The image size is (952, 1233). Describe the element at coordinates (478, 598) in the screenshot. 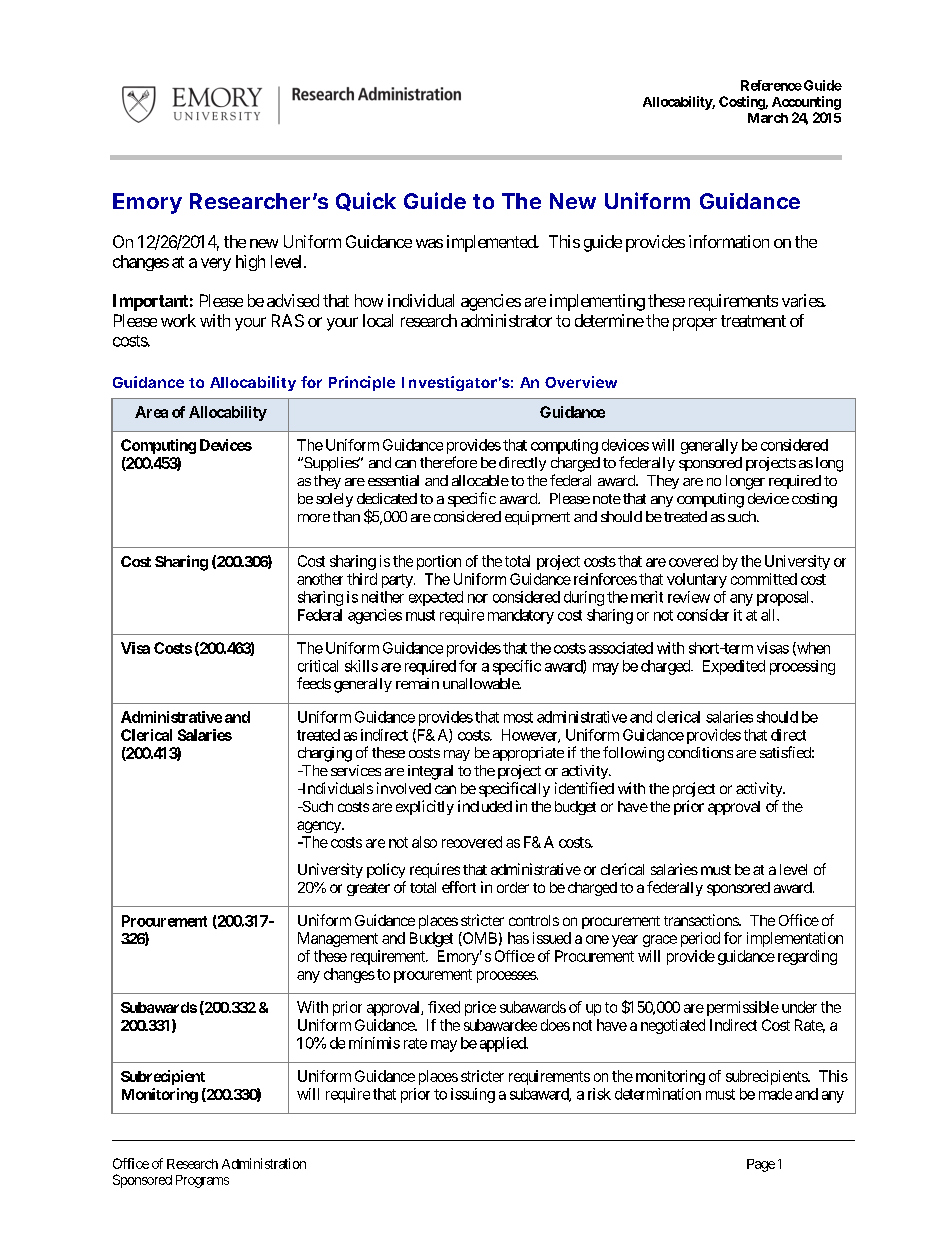

I see `nor` at that location.
